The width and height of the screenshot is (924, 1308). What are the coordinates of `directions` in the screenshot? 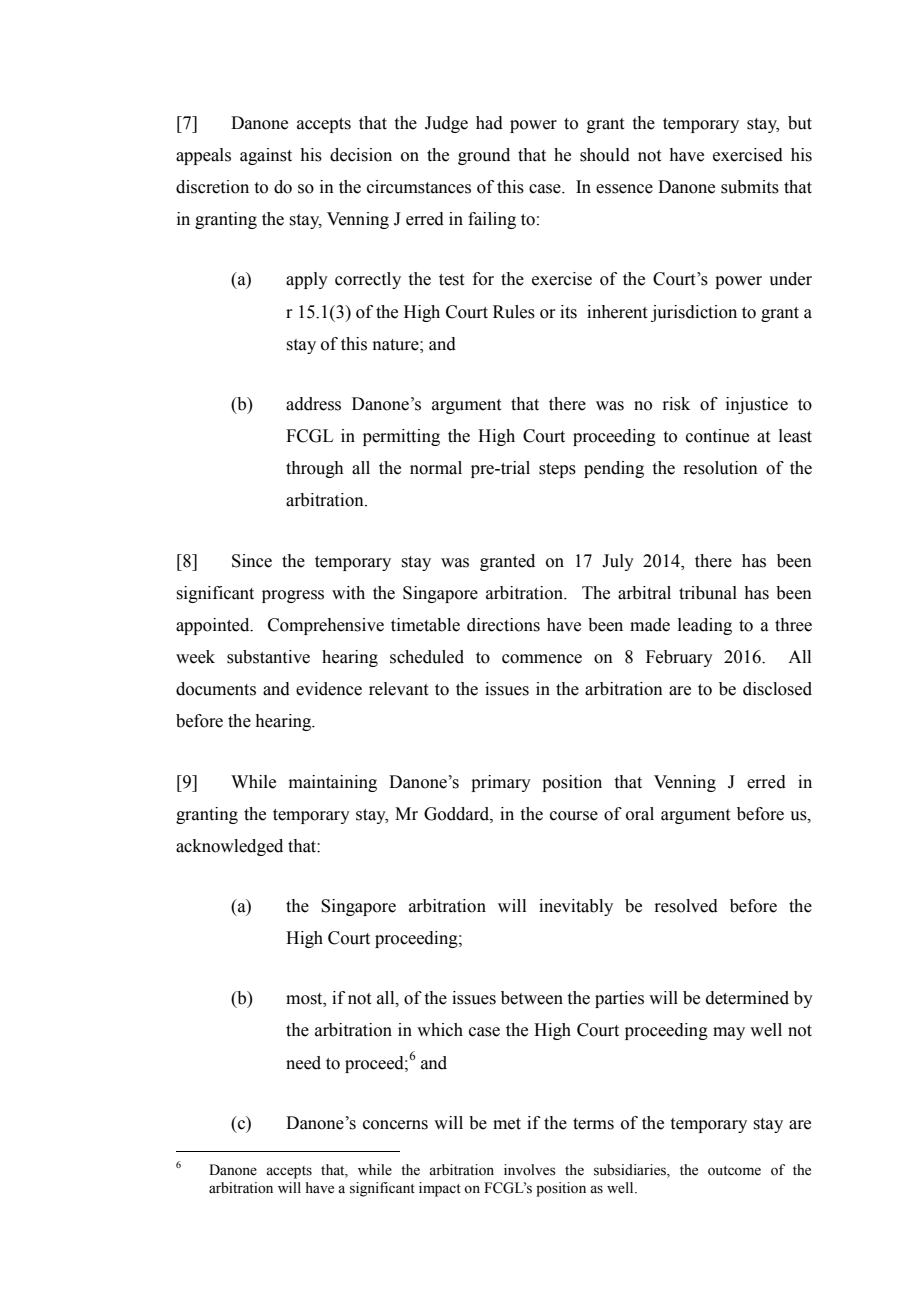 It's located at (503, 625).
